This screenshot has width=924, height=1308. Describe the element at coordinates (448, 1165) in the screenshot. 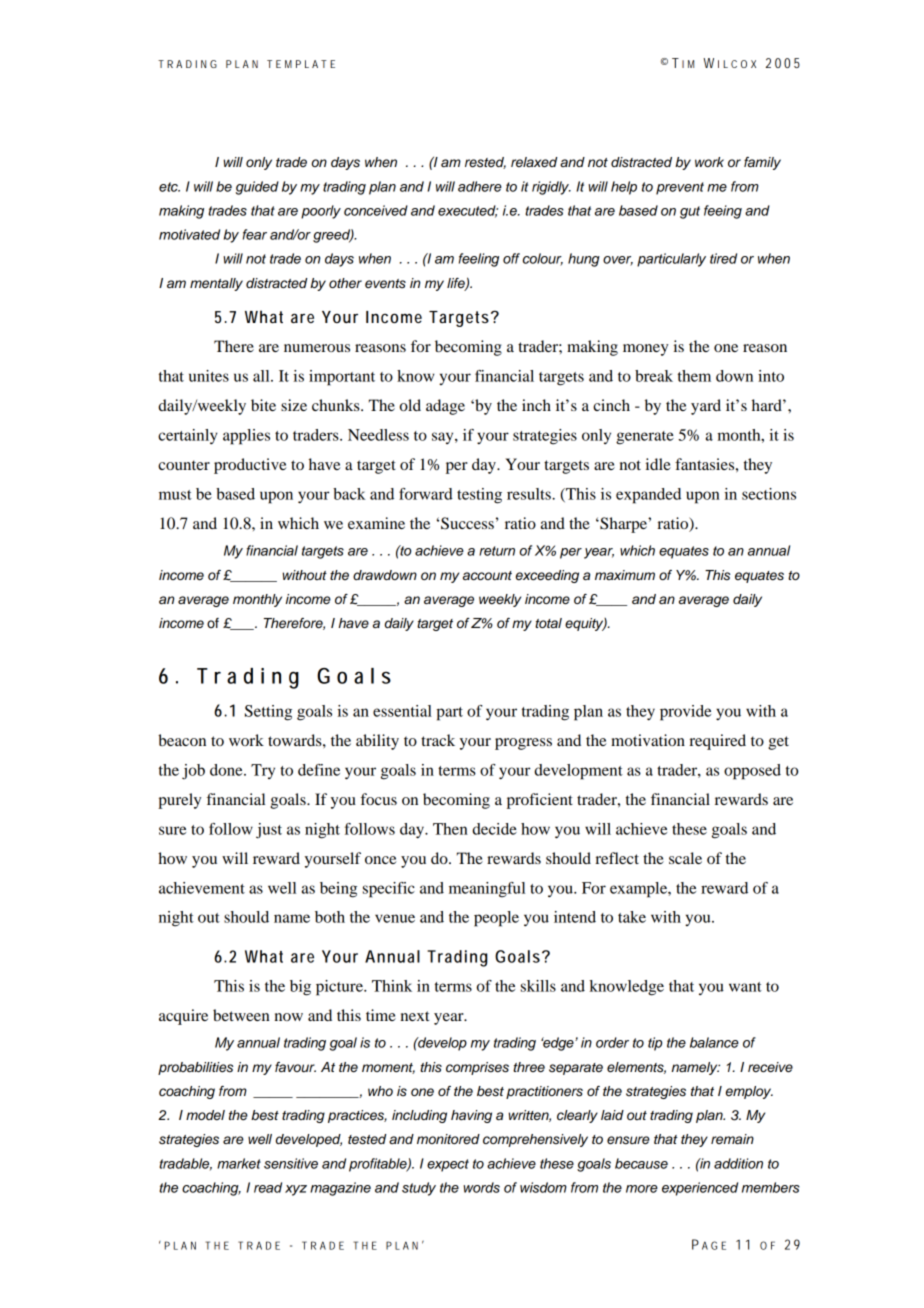

I see `expect` at that location.
